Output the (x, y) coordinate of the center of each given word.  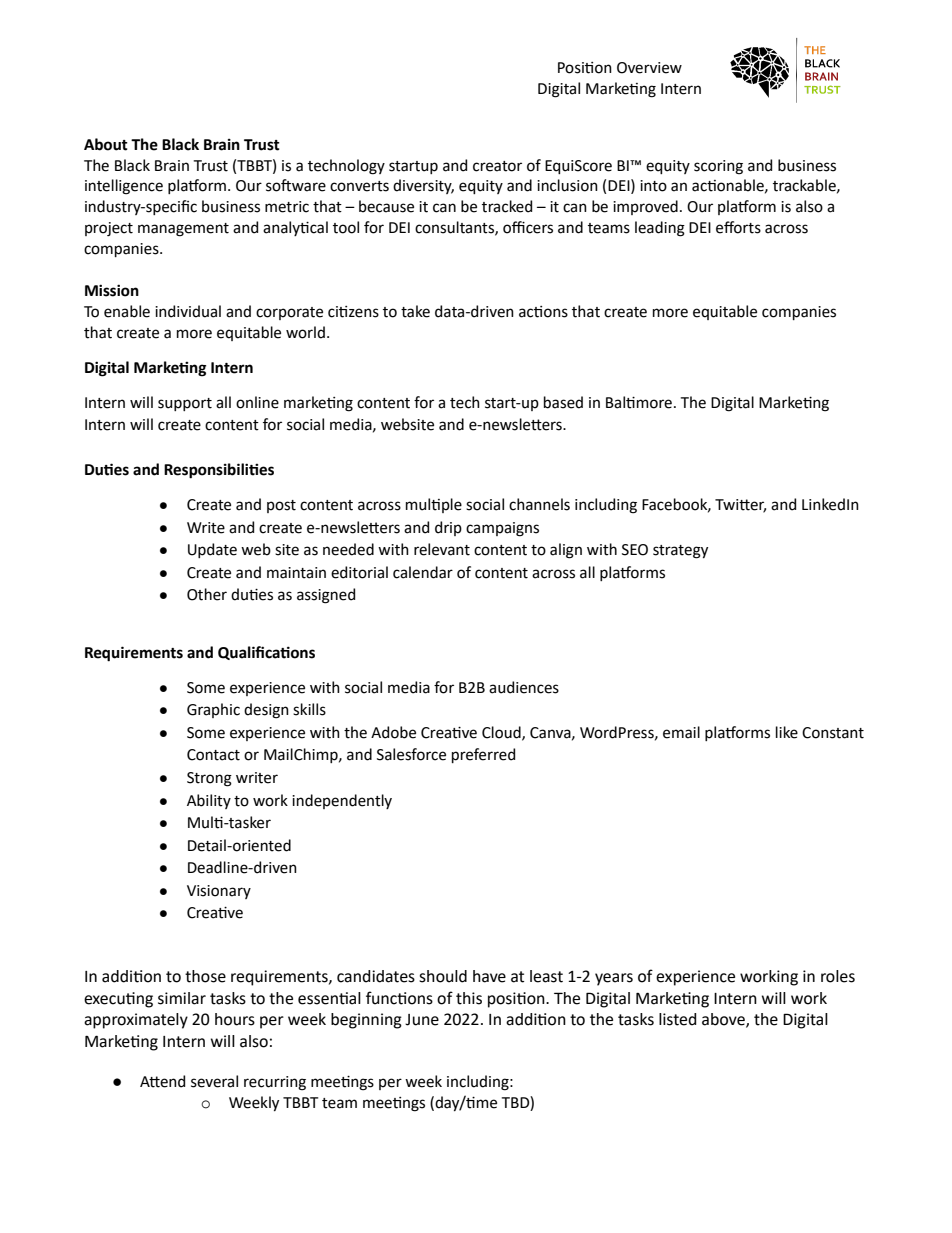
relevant (442, 549)
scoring (718, 167)
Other (207, 594)
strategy (680, 552)
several (214, 1081)
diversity (423, 186)
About (106, 144)
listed (677, 1019)
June (422, 1020)
